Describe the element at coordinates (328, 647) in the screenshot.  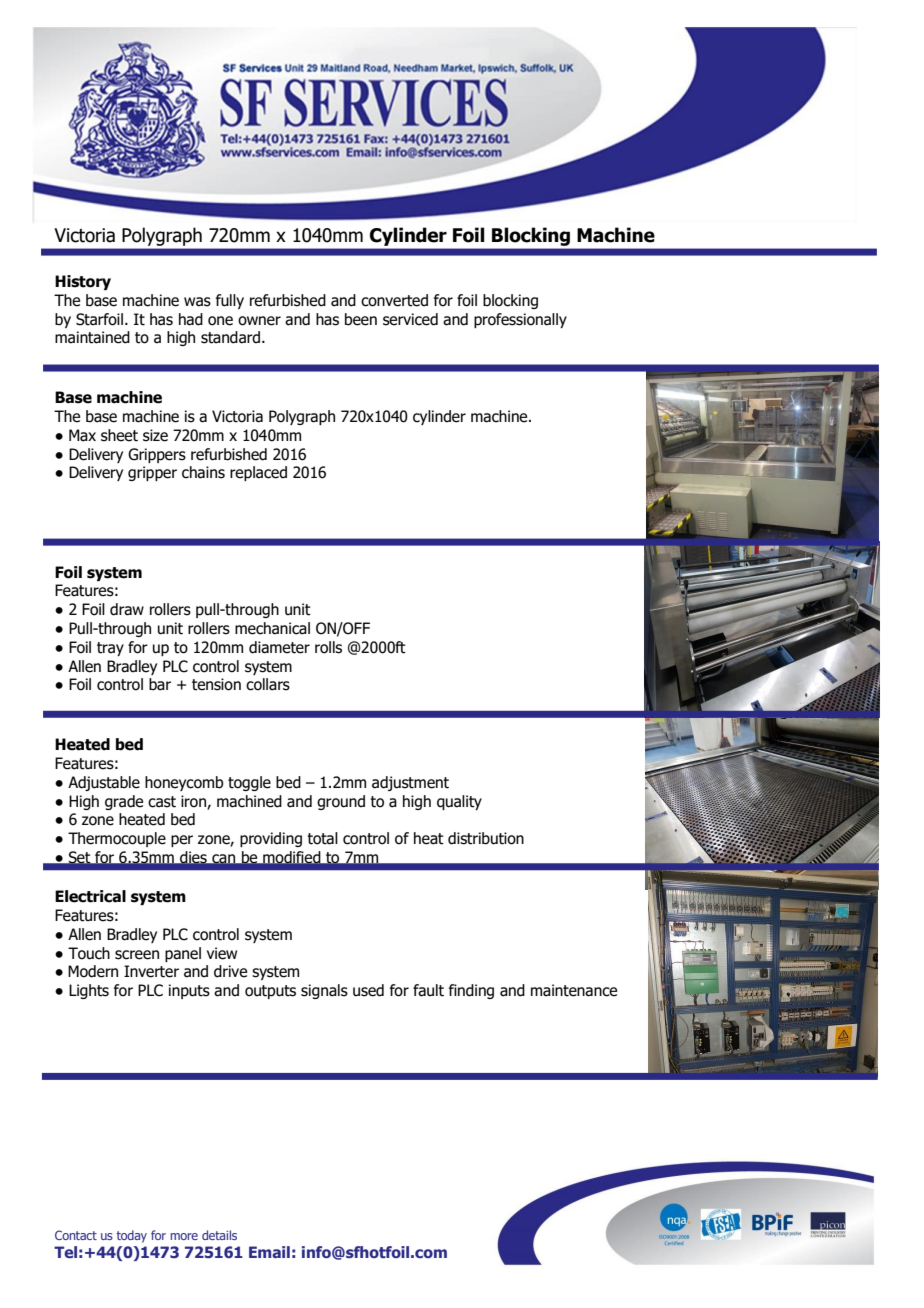
I see `rolls` at that location.
